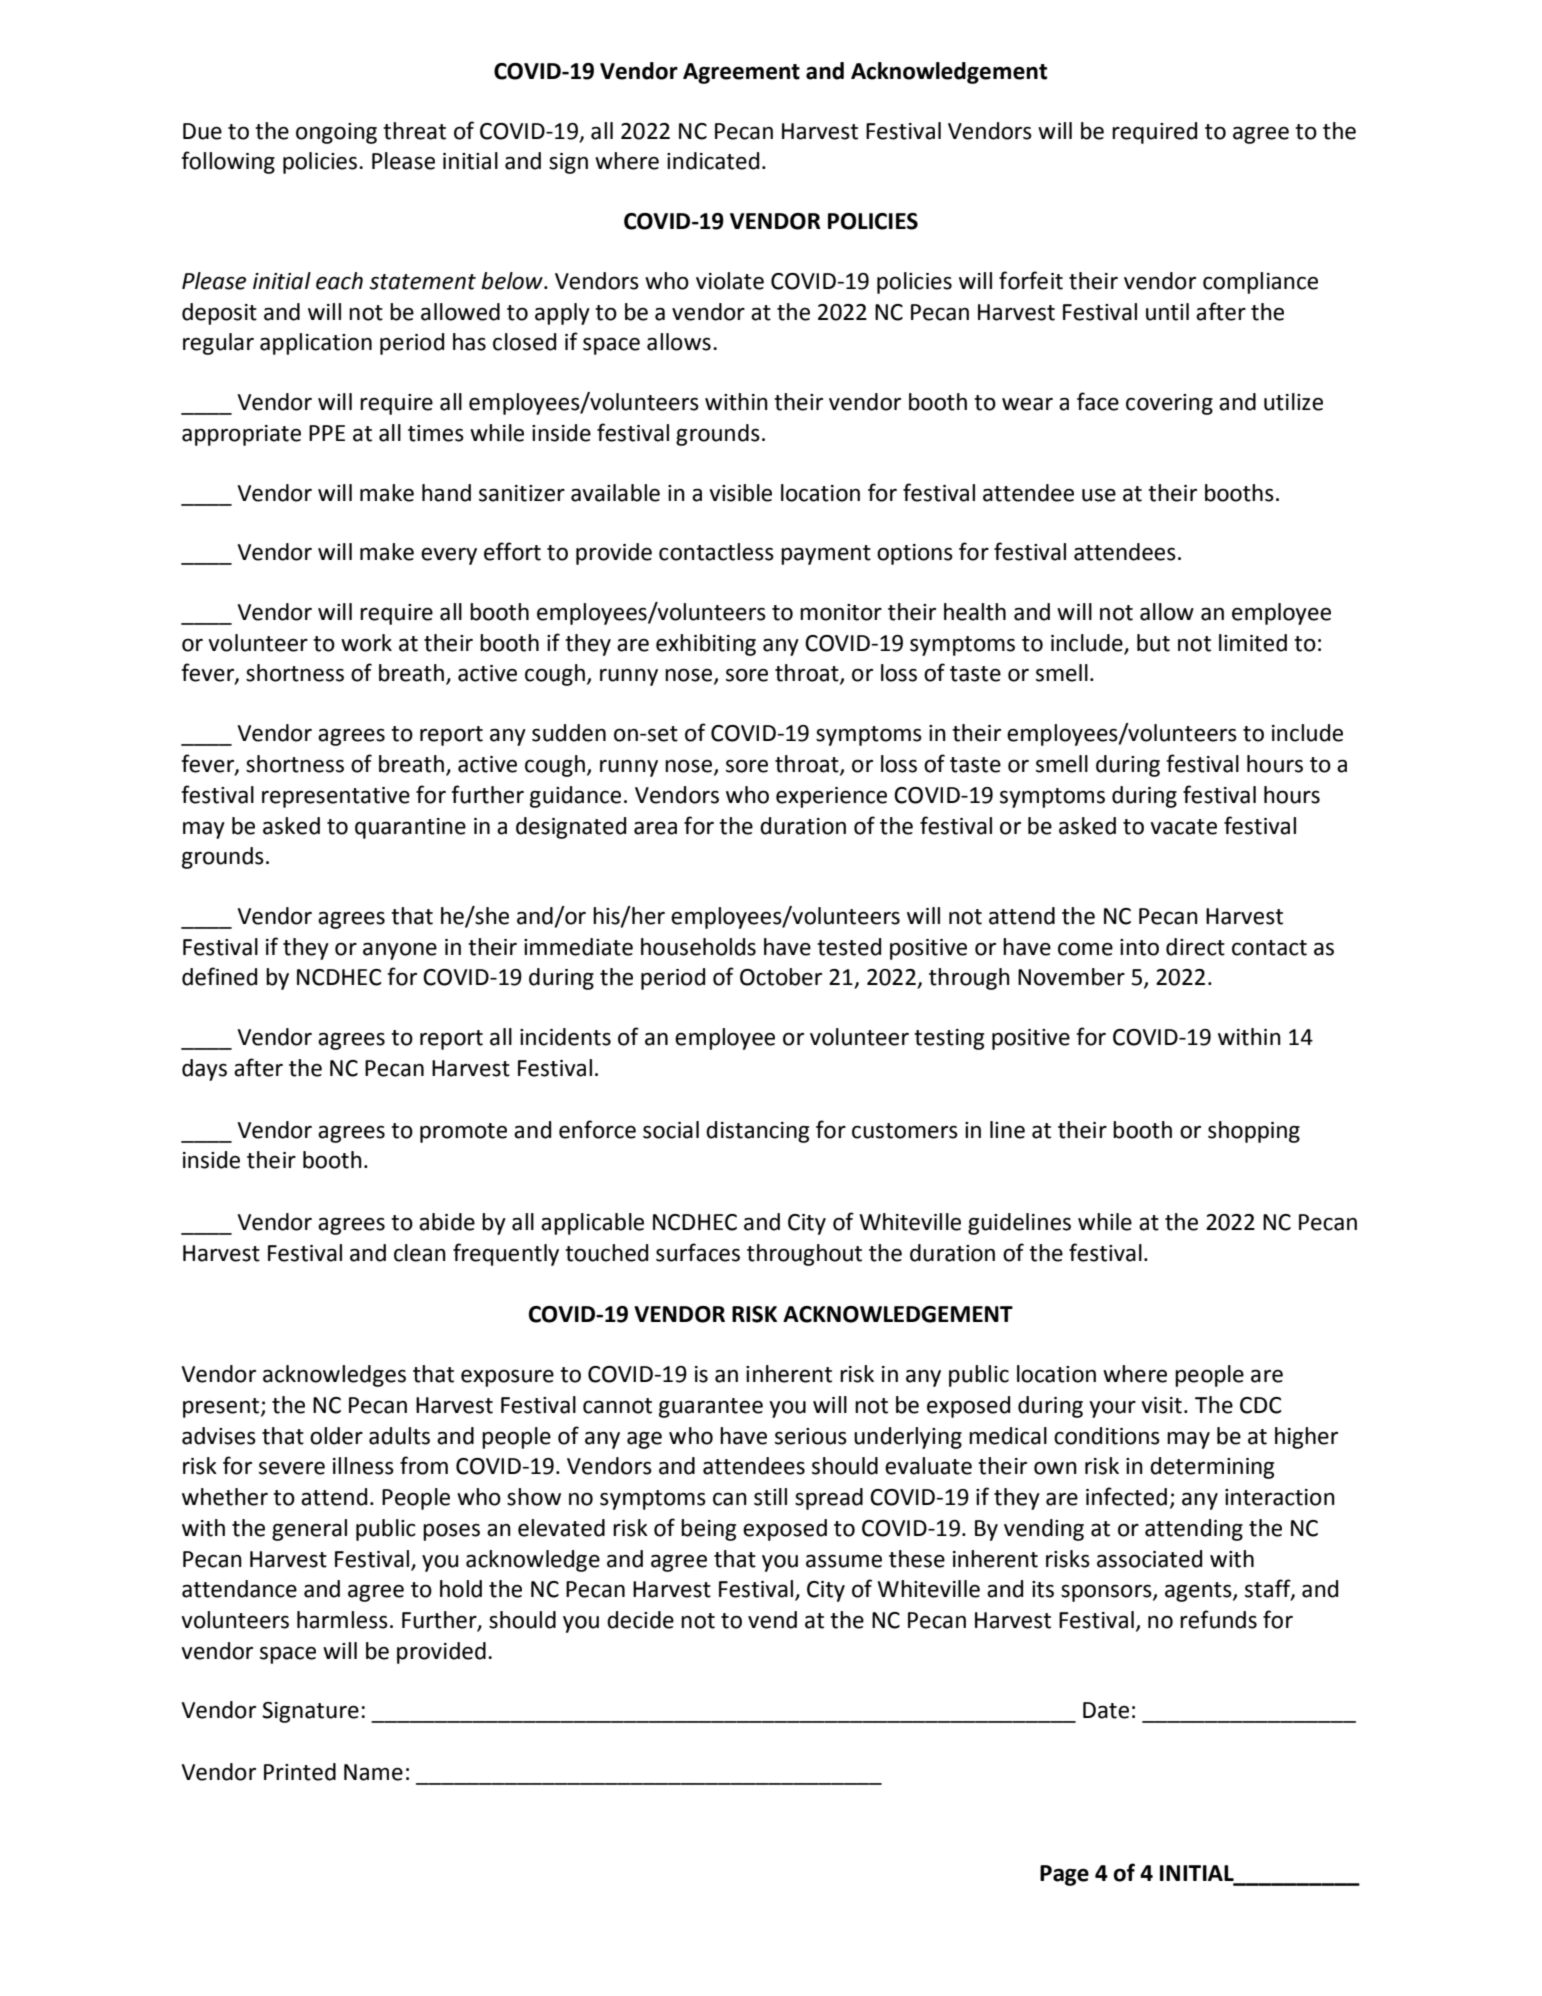  What do you see at coordinates (1260, 283) in the page?
I see `compliance` at bounding box center [1260, 283].
